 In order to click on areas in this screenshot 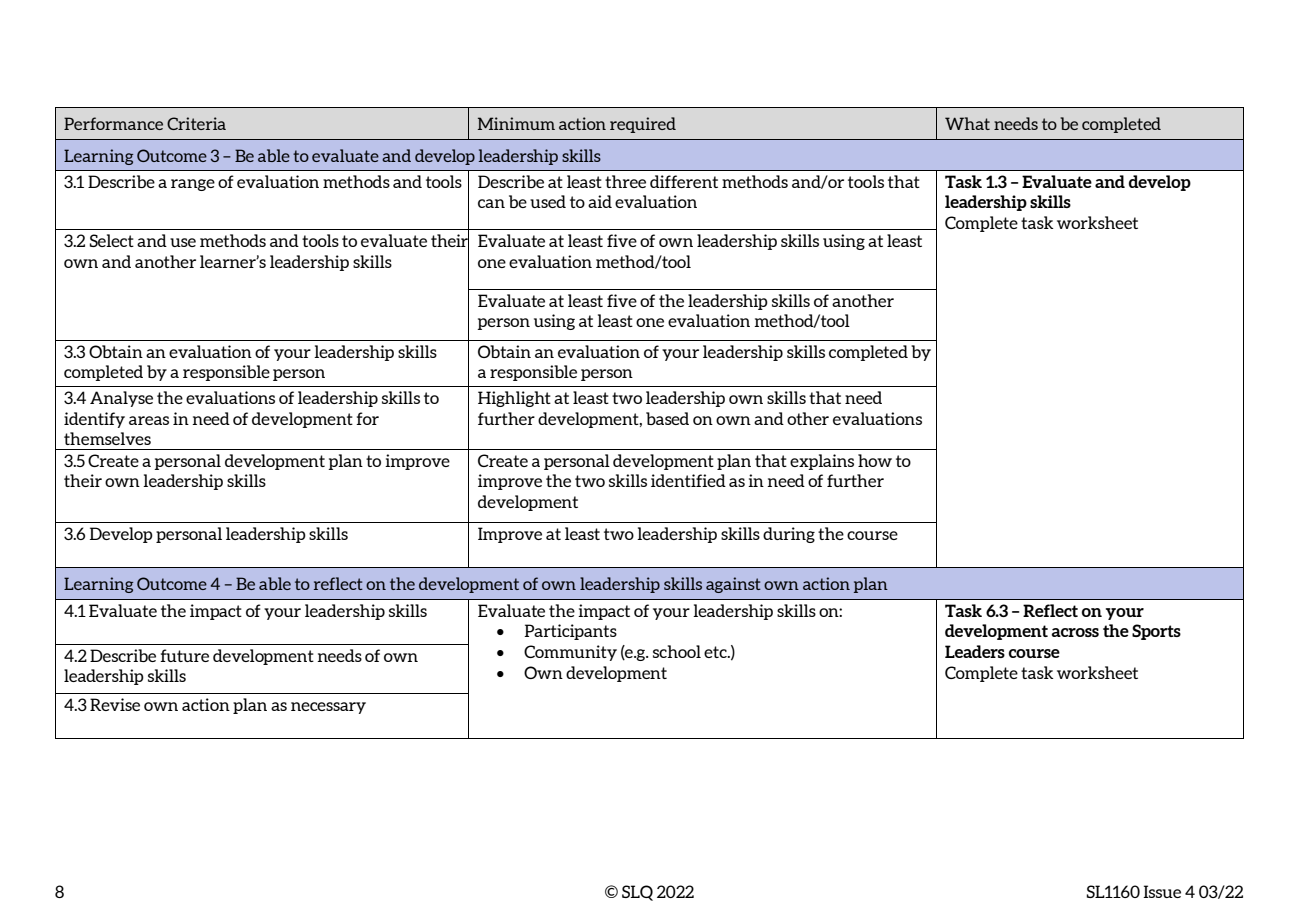, I will do `click(149, 420)`.
